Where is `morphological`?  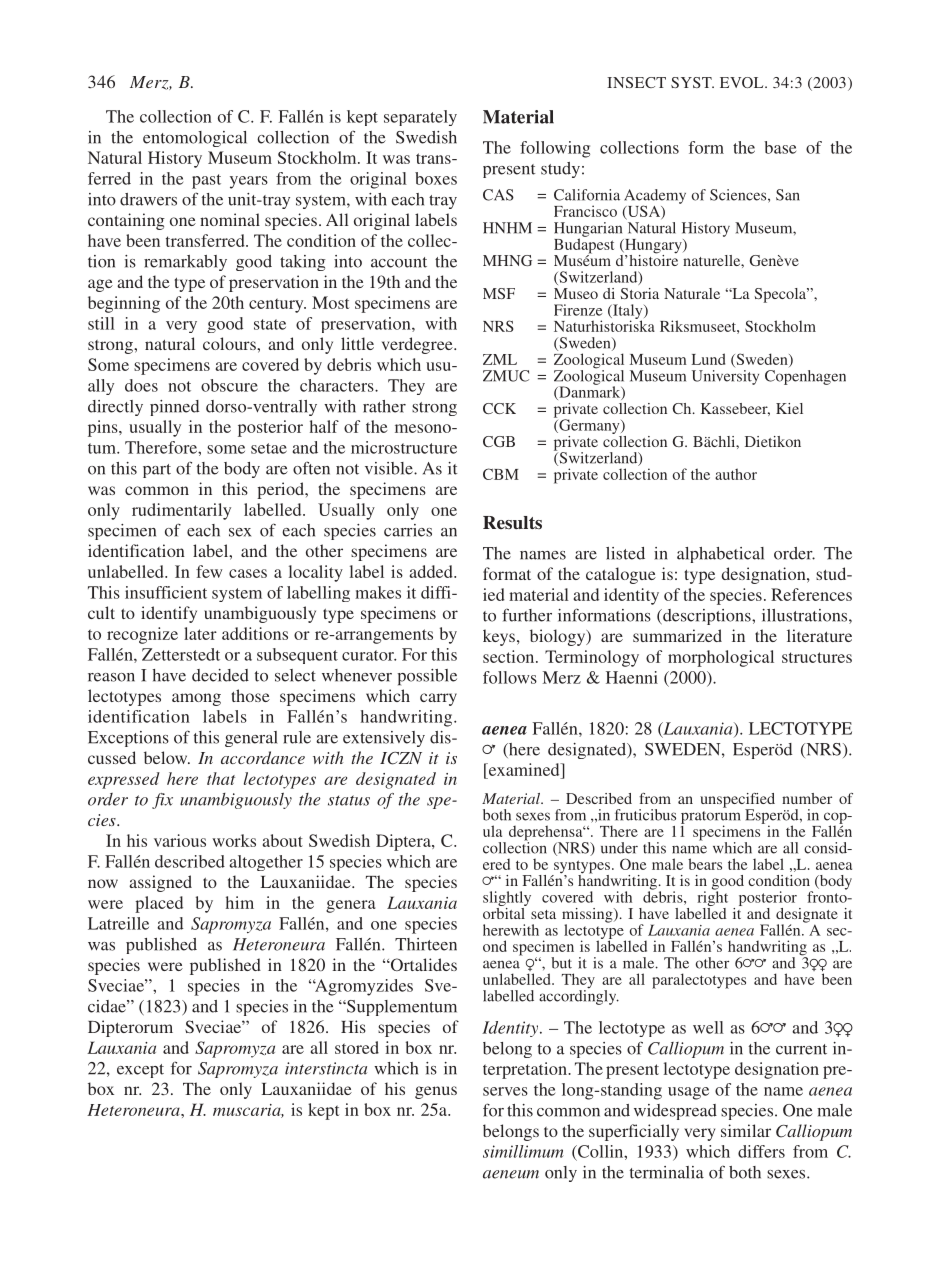
morphological is located at coordinates (721, 658).
